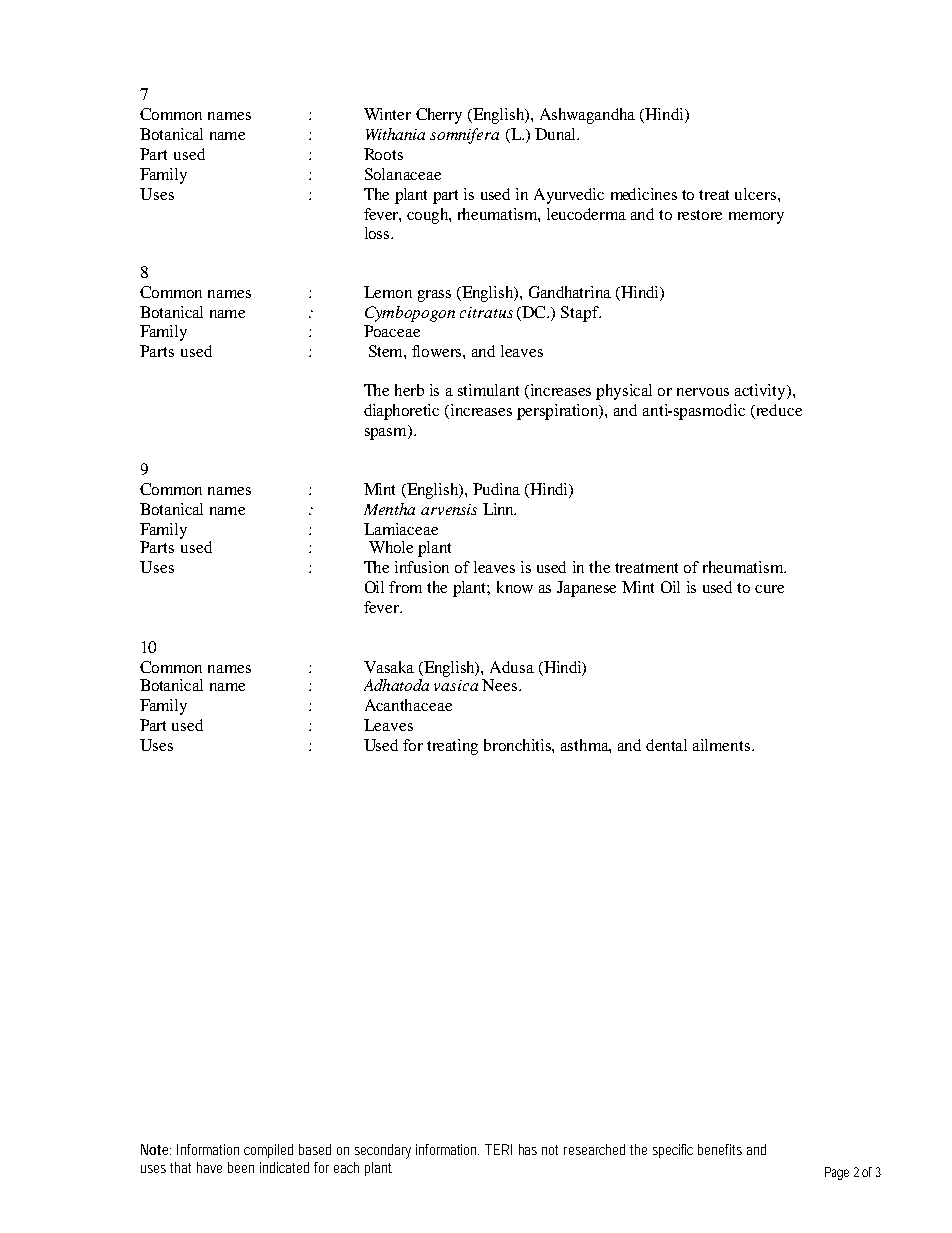  Describe the element at coordinates (268, 1151) in the screenshot. I see `compiled` at that location.
